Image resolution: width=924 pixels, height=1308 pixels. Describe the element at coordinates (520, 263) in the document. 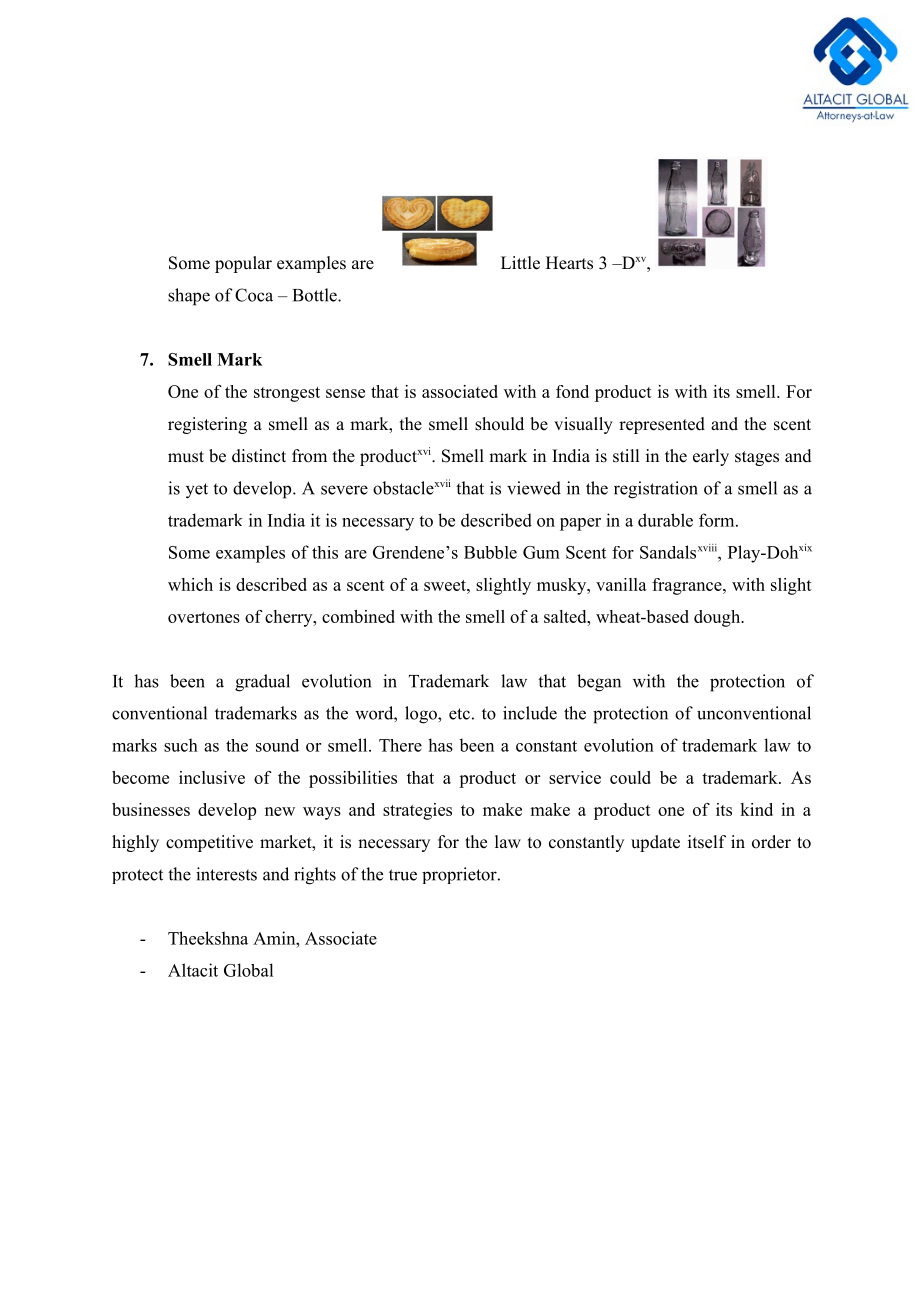

I see `Little` at that location.
